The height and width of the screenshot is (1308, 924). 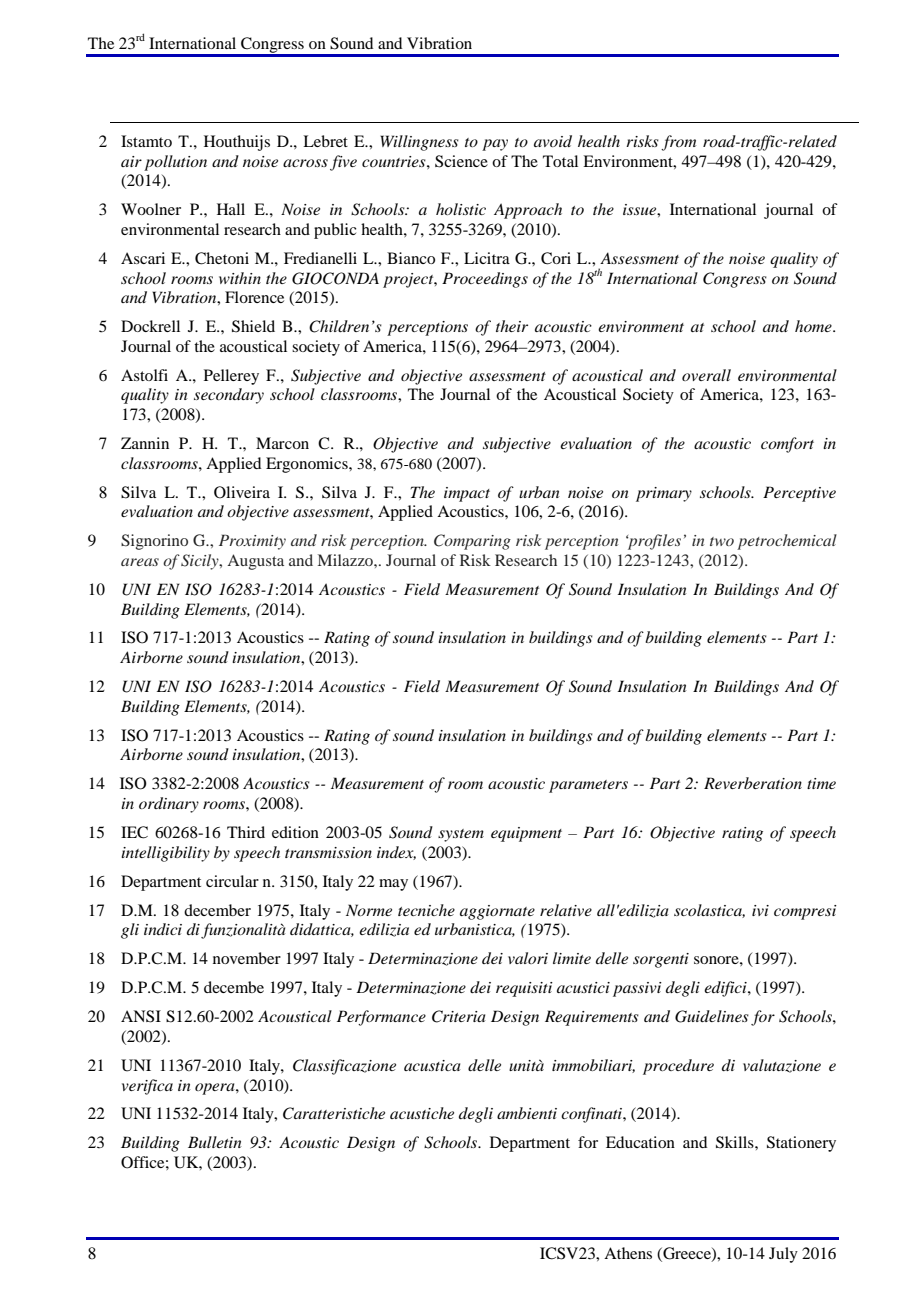 I want to click on pollution, so click(x=175, y=163).
